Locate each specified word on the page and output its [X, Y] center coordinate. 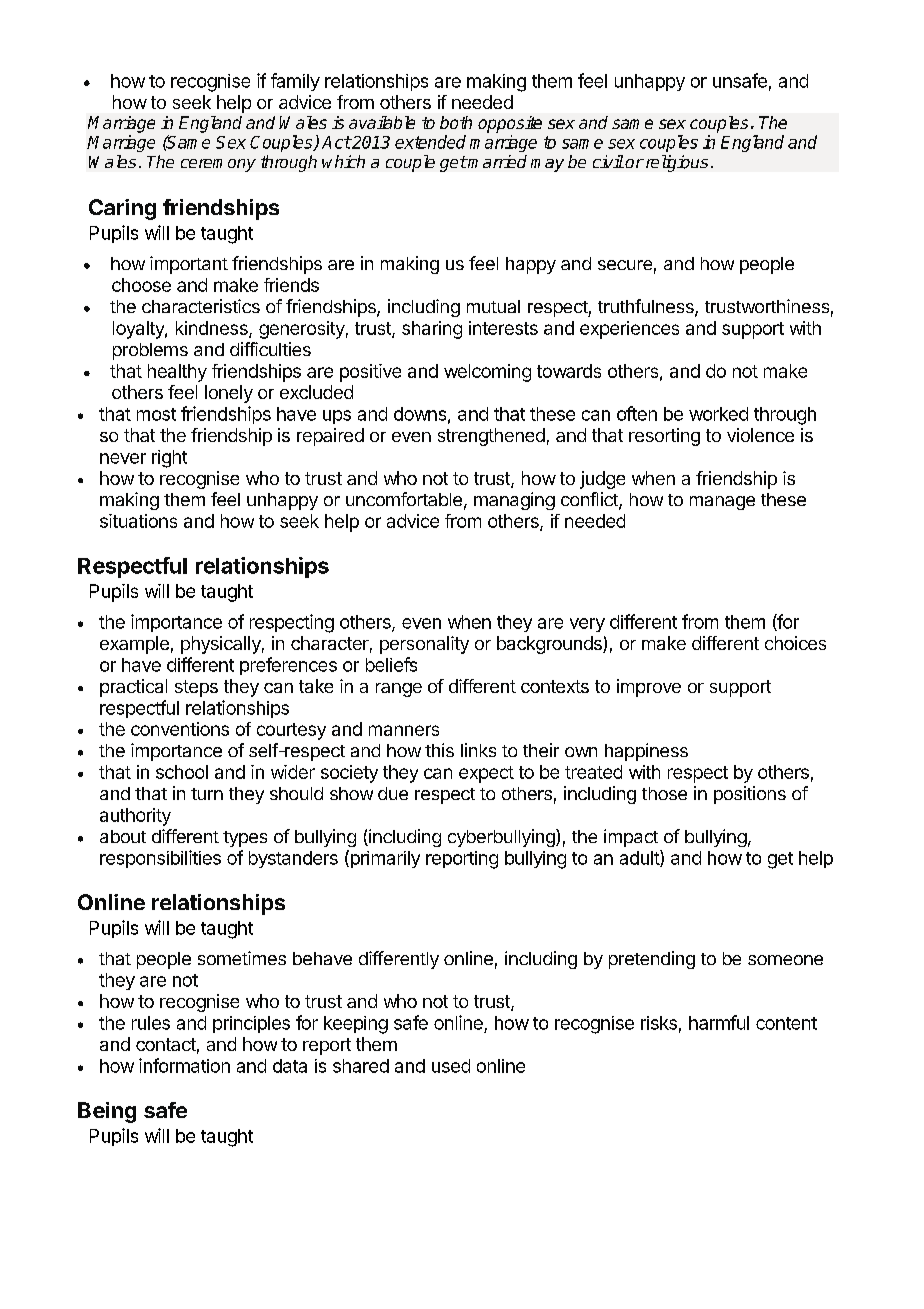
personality [424, 645]
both [456, 122]
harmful [719, 1022]
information [184, 1065]
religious [675, 163]
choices [795, 643]
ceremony [218, 165]
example [134, 645]
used [451, 1066]
